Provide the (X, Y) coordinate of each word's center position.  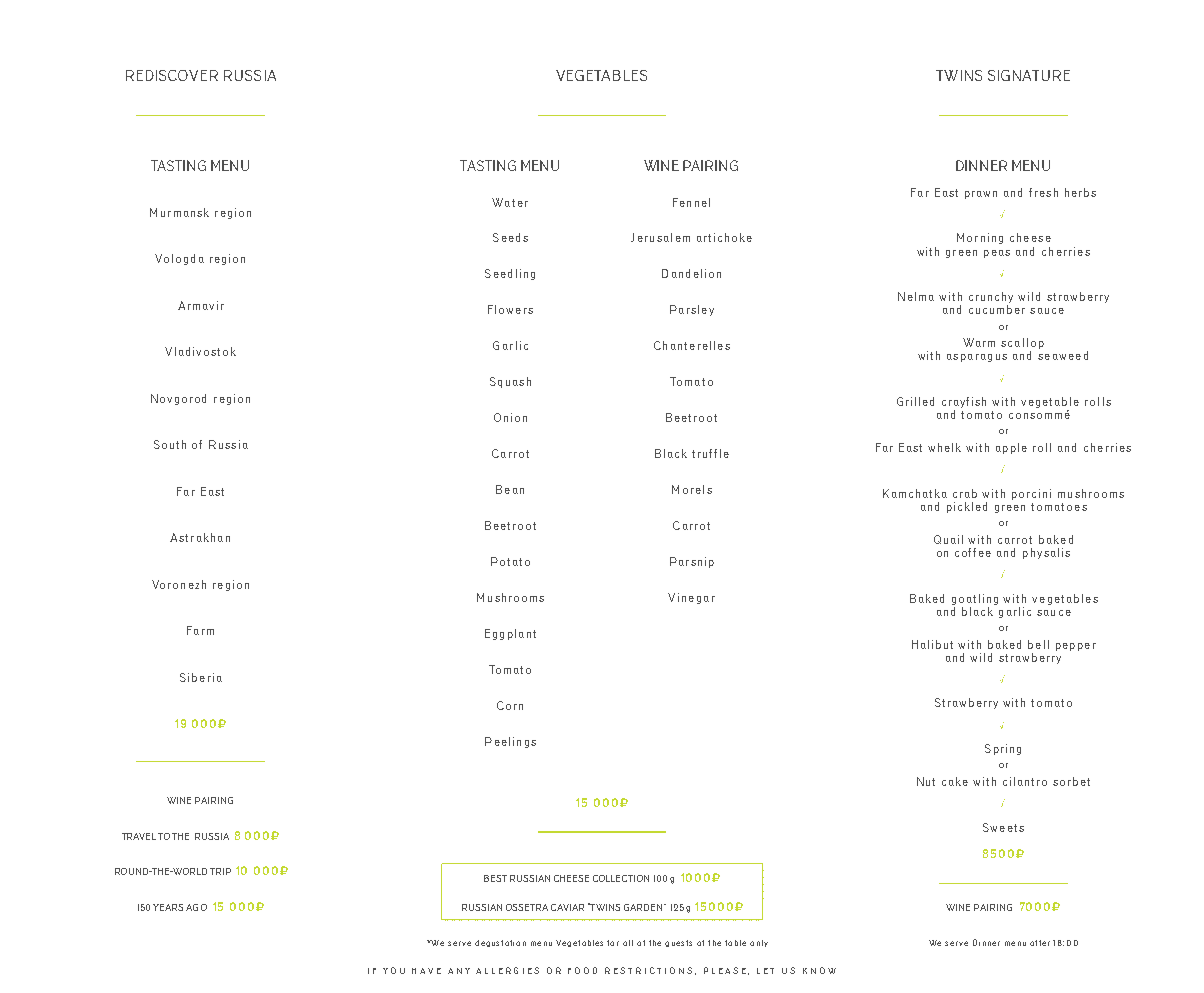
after (1040, 943)
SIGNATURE (1029, 75)
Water (510, 202)
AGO (196, 907)
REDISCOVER (172, 75)
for (613, 943)
